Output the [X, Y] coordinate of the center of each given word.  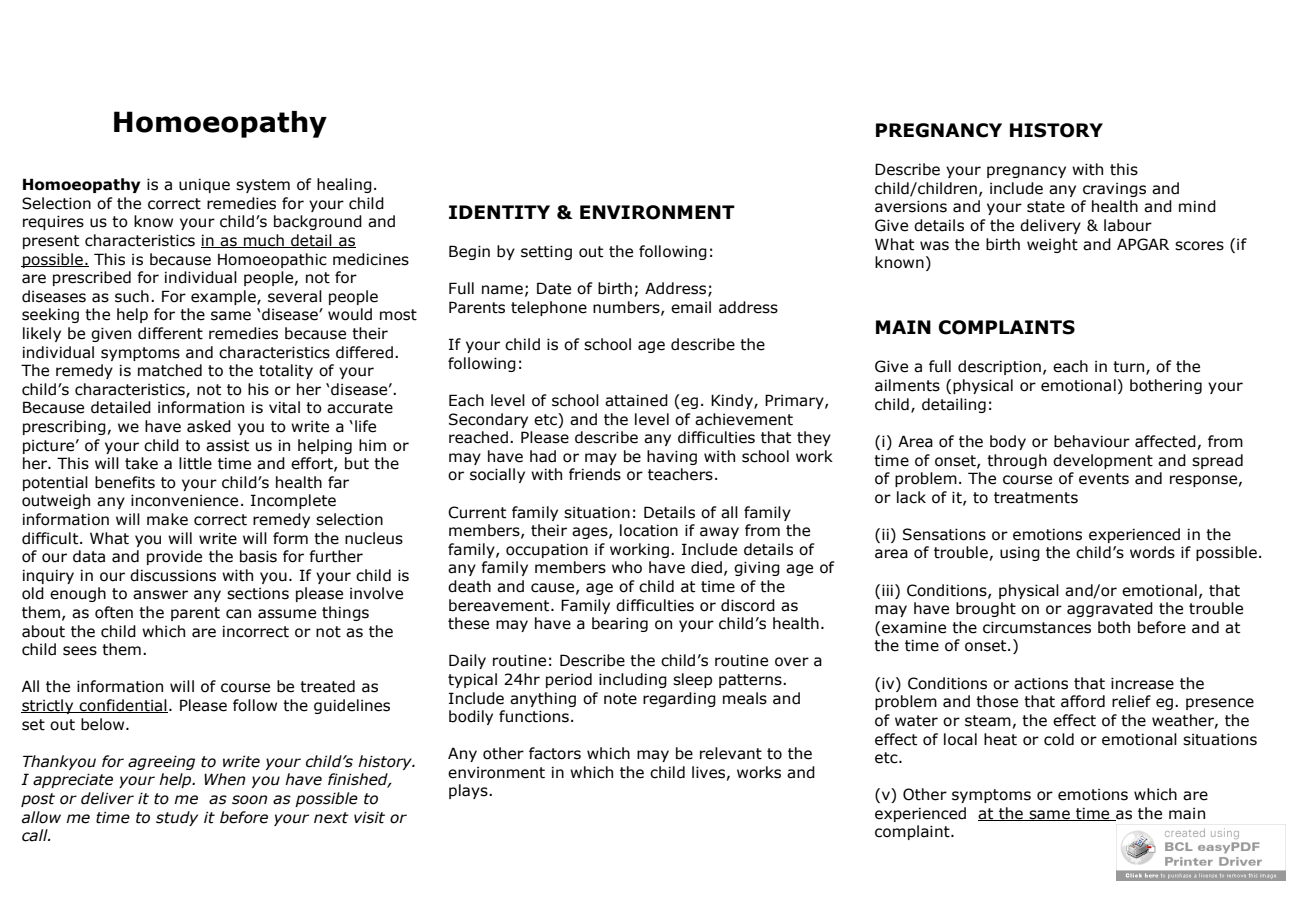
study [177, 818]
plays [469, 791]
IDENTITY [499, 212]
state [1046, 207]
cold [1059, 739]
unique [204, 185]
